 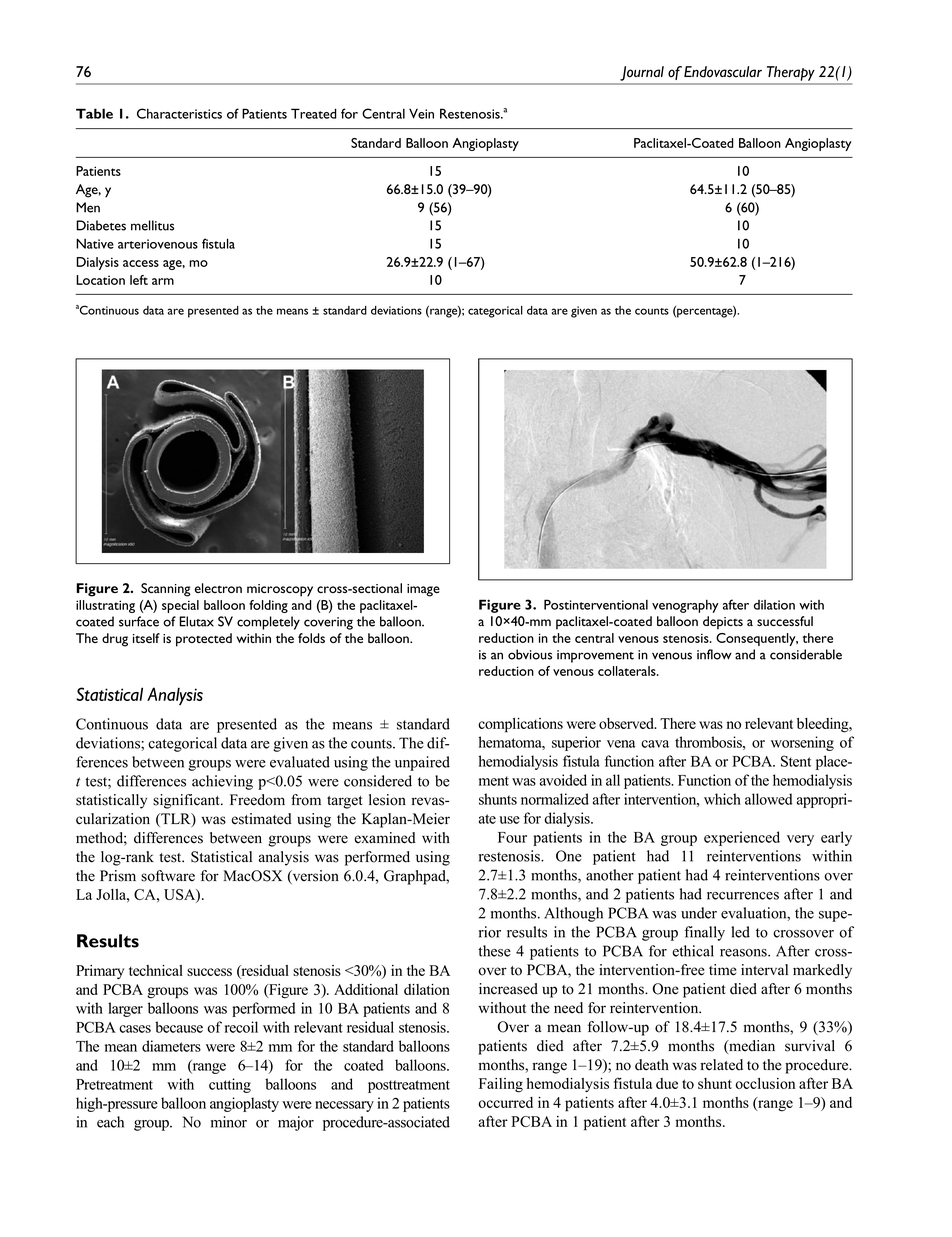 What do you see at coordinates (421, 113) in the page?
I see `Vein` at bounding box center [421, 113].
